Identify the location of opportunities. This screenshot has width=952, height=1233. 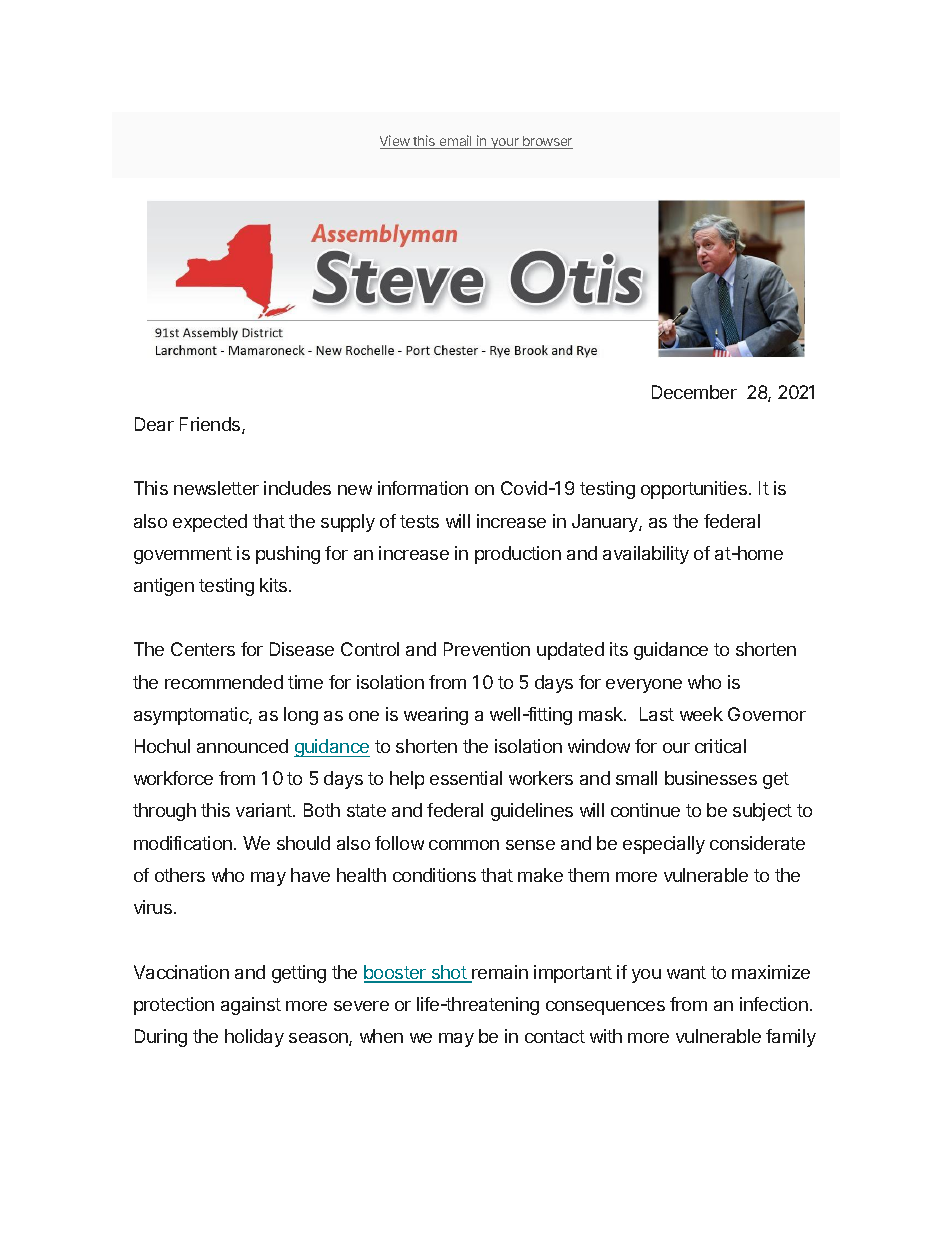
(694, 490).
